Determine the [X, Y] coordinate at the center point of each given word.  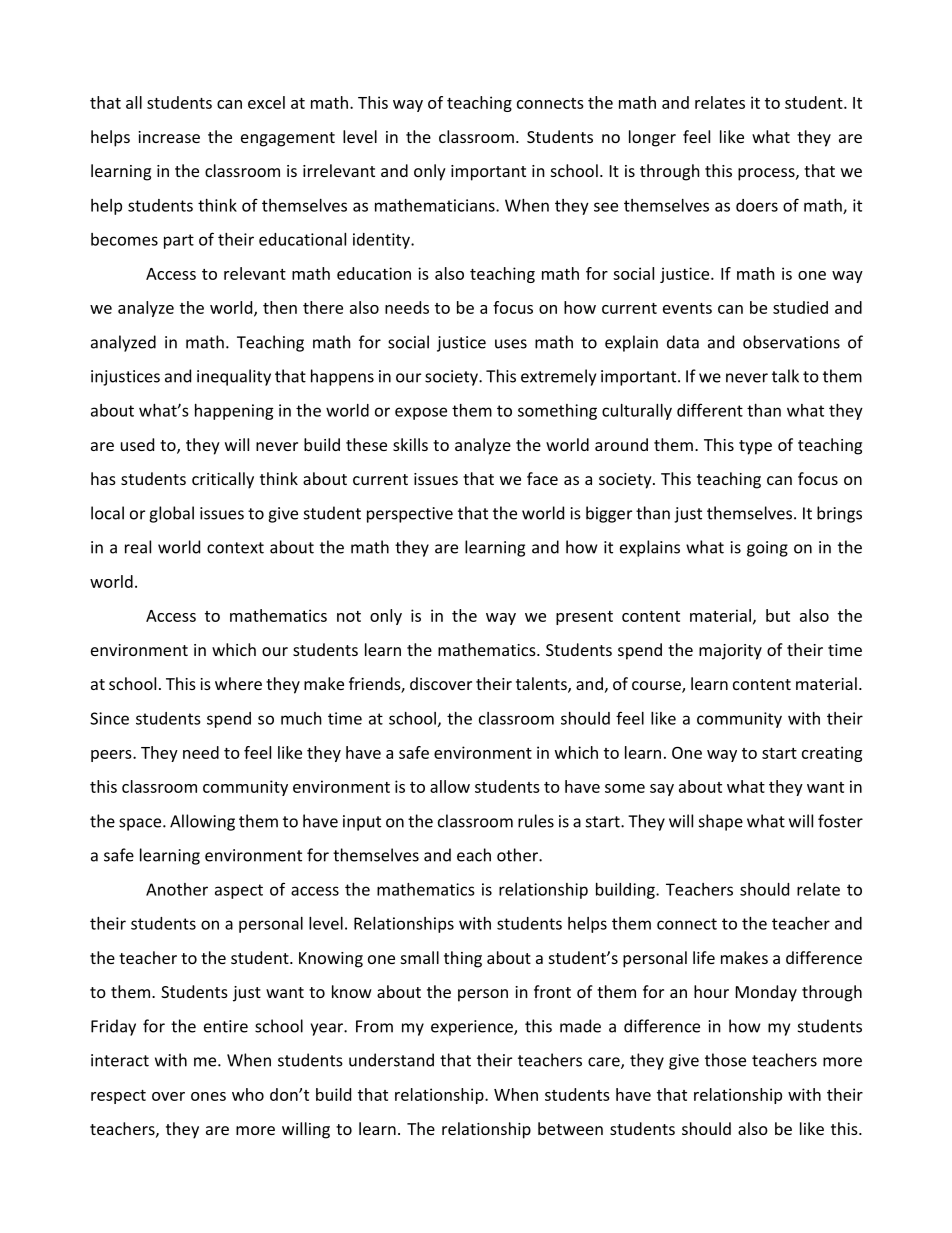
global [171, 514]
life [704, 957]
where [238, 683]
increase [169, 137]
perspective [410, 515]
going [767, 549]
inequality [234, 377]
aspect [239, 891]
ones [208, 1096]
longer [652, 138]
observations [791, 342]
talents [542, 685]
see [606, 207]
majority [730, 652]
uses [511, 344]
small [420, 957]
